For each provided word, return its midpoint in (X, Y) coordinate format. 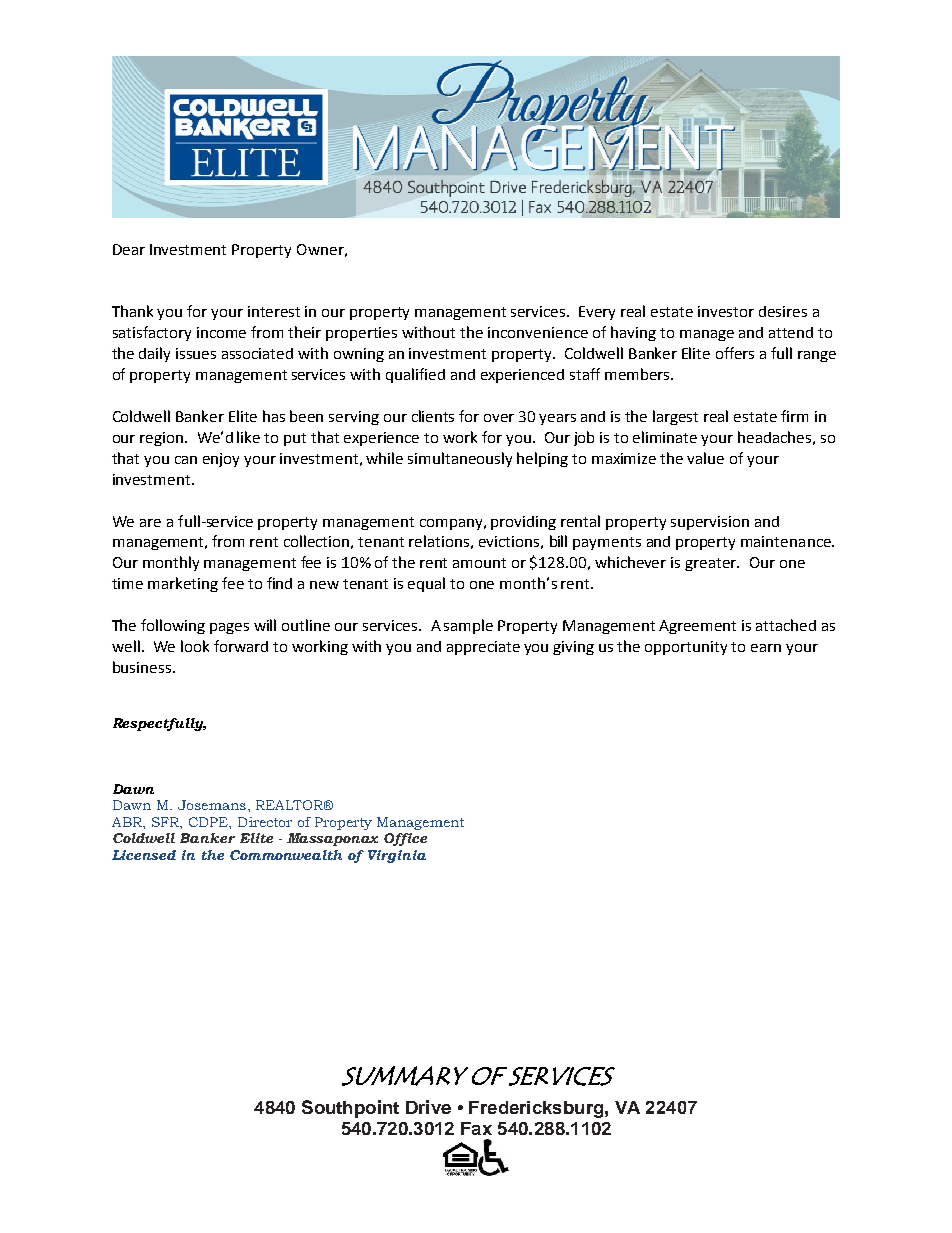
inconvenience (538, 332)
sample (468, 626)
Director (265, 822)
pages (229, 628)
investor (726, 311)
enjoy (221, 460)
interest (274, 311)
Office (405, 839)
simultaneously (460, 459)
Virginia (397, 856)
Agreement (697, 627)
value (705, 458)
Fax (476, 1128)
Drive (428, 1107)
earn (766, 648)
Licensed (144, 855)
